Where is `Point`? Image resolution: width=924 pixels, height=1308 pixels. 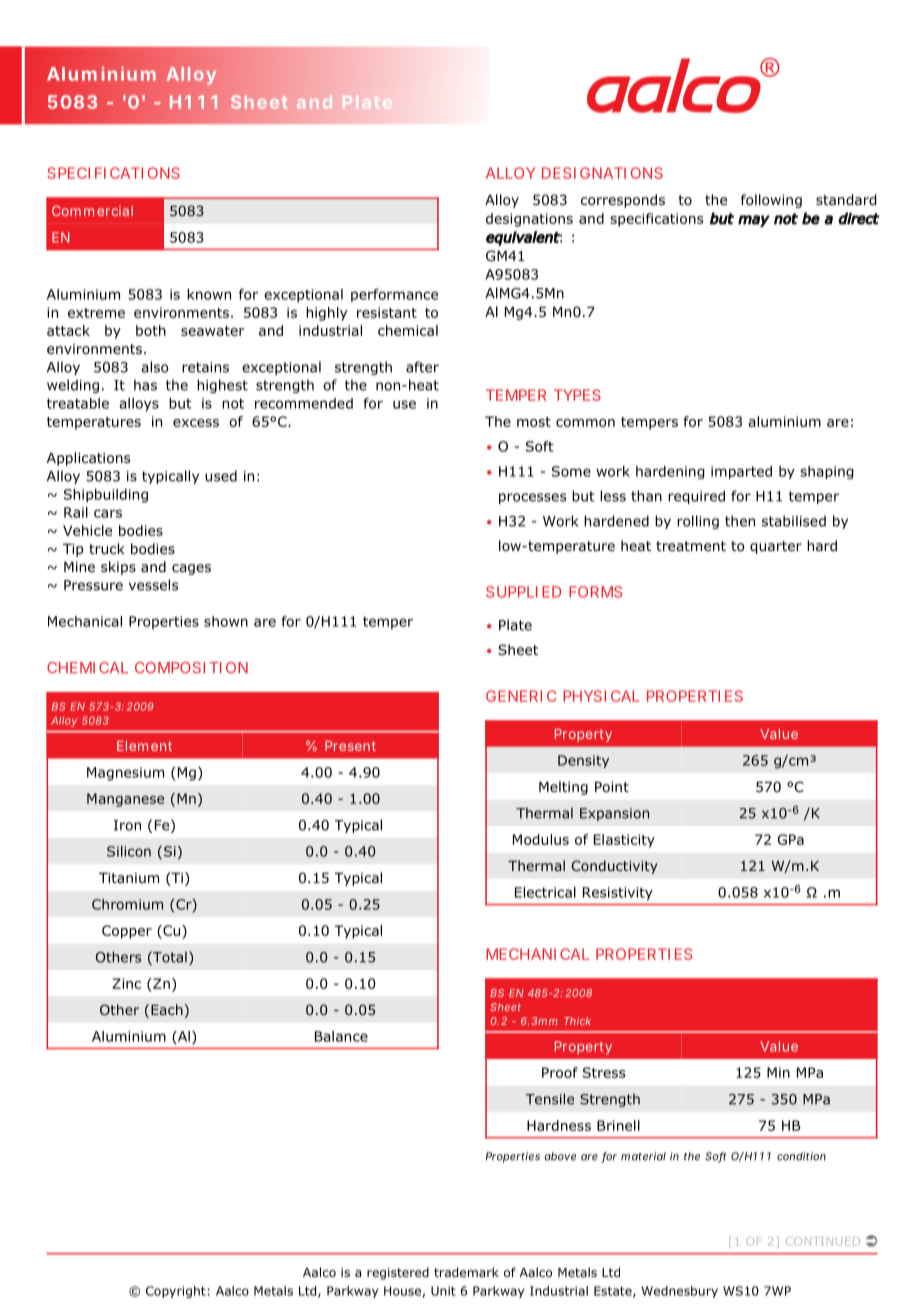
Point is located at coordinates (612, 787).
